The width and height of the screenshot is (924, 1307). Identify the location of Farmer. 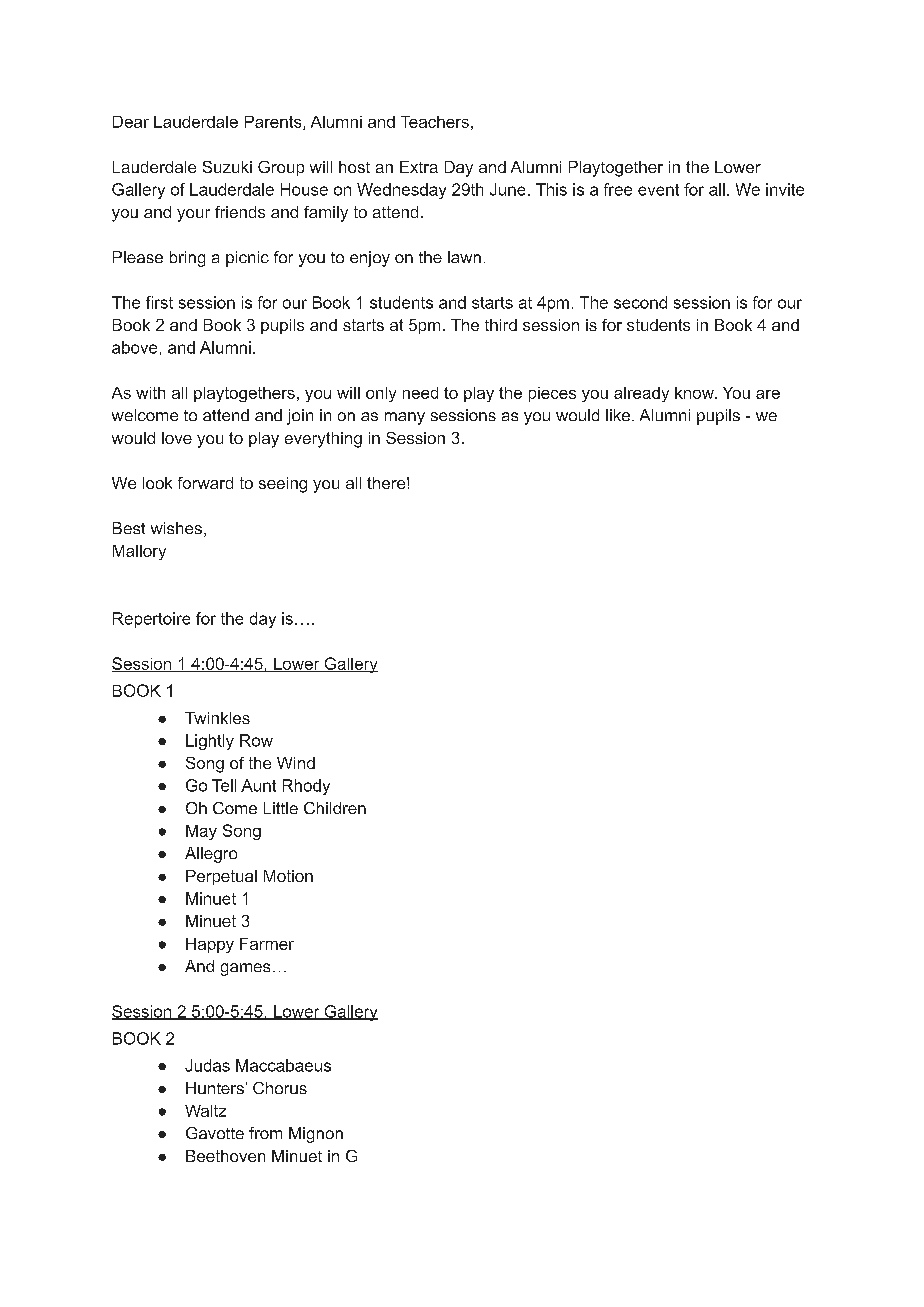
(267, 944).
